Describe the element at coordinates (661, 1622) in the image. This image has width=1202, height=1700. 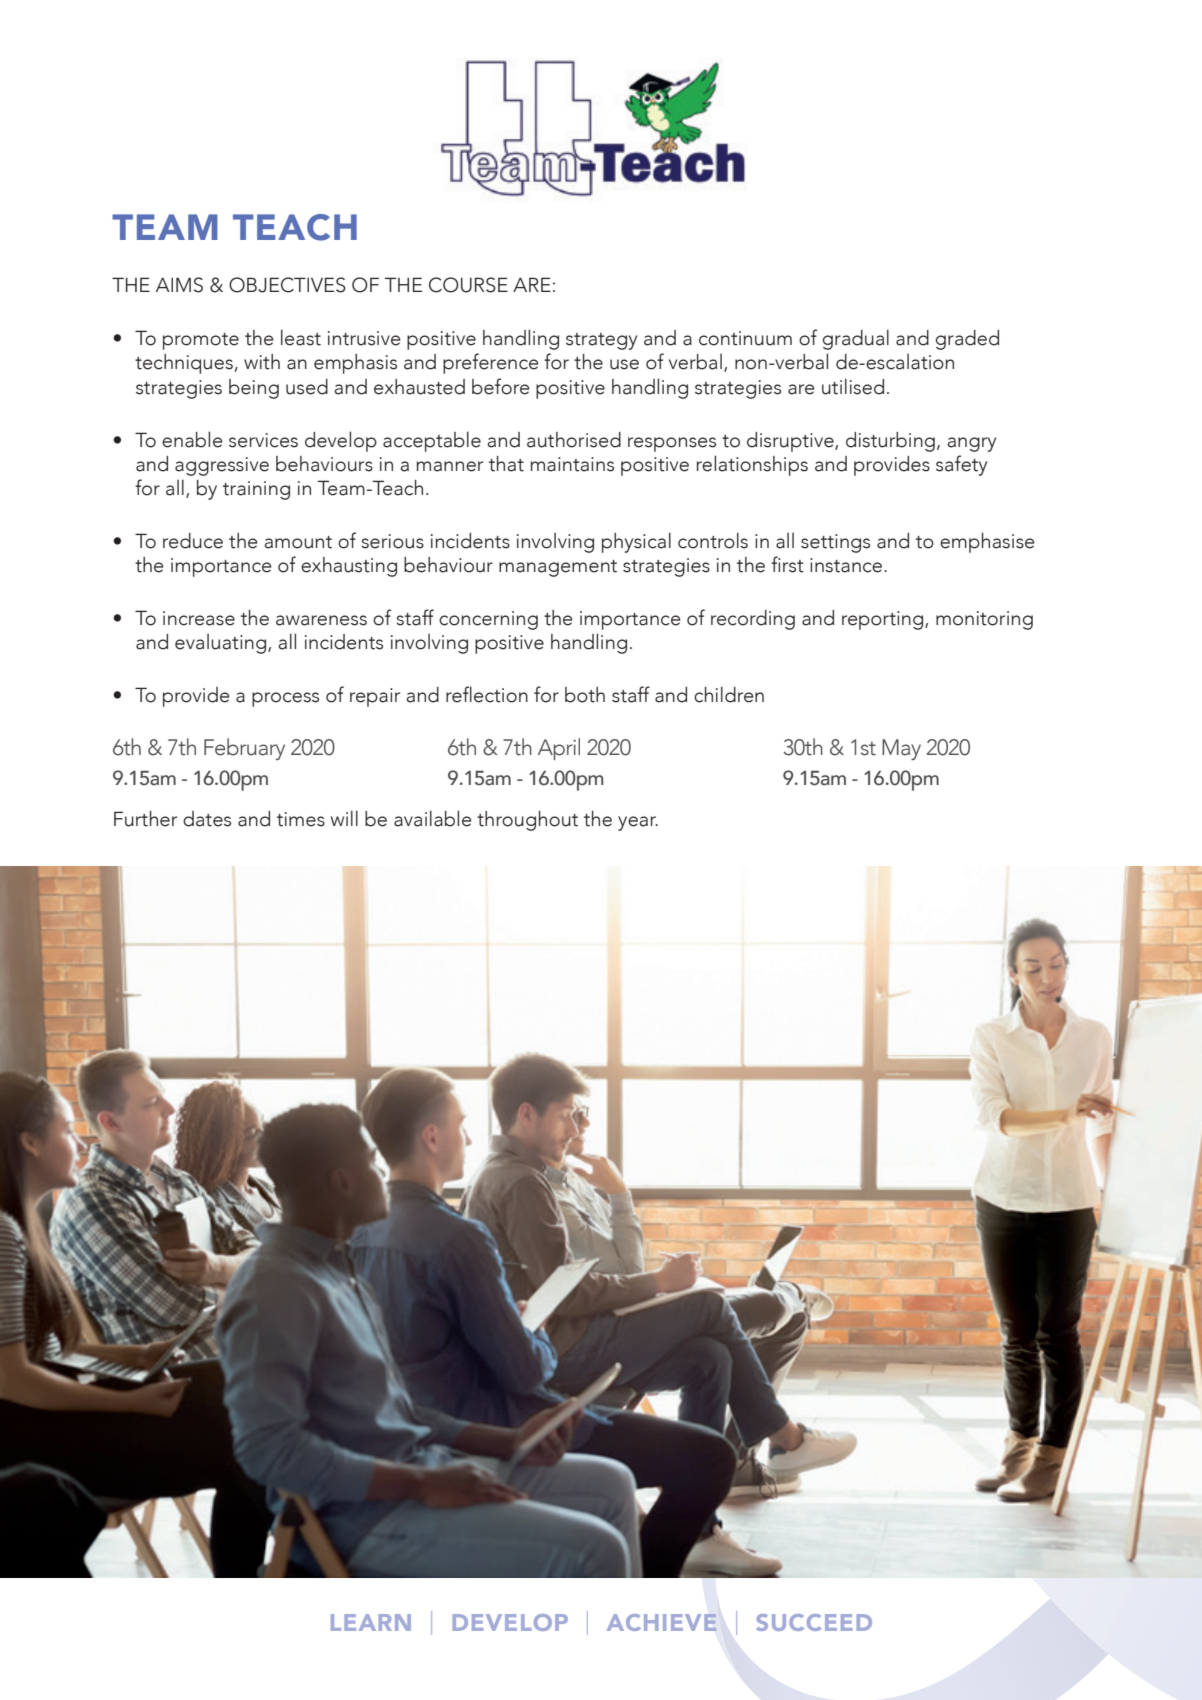
I see `ACHIEVE` at that location.
